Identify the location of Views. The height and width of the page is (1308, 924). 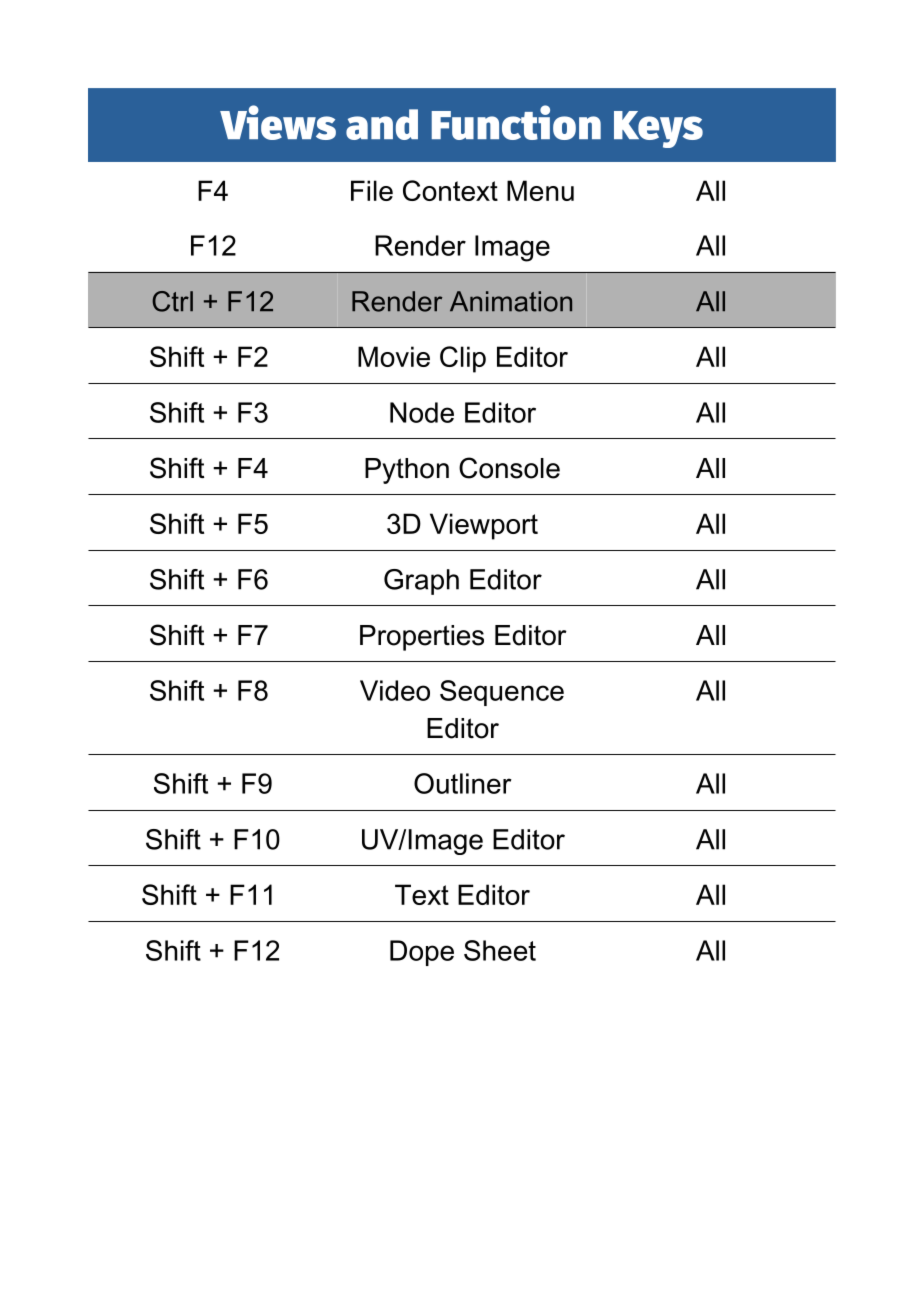
(278, 122).
